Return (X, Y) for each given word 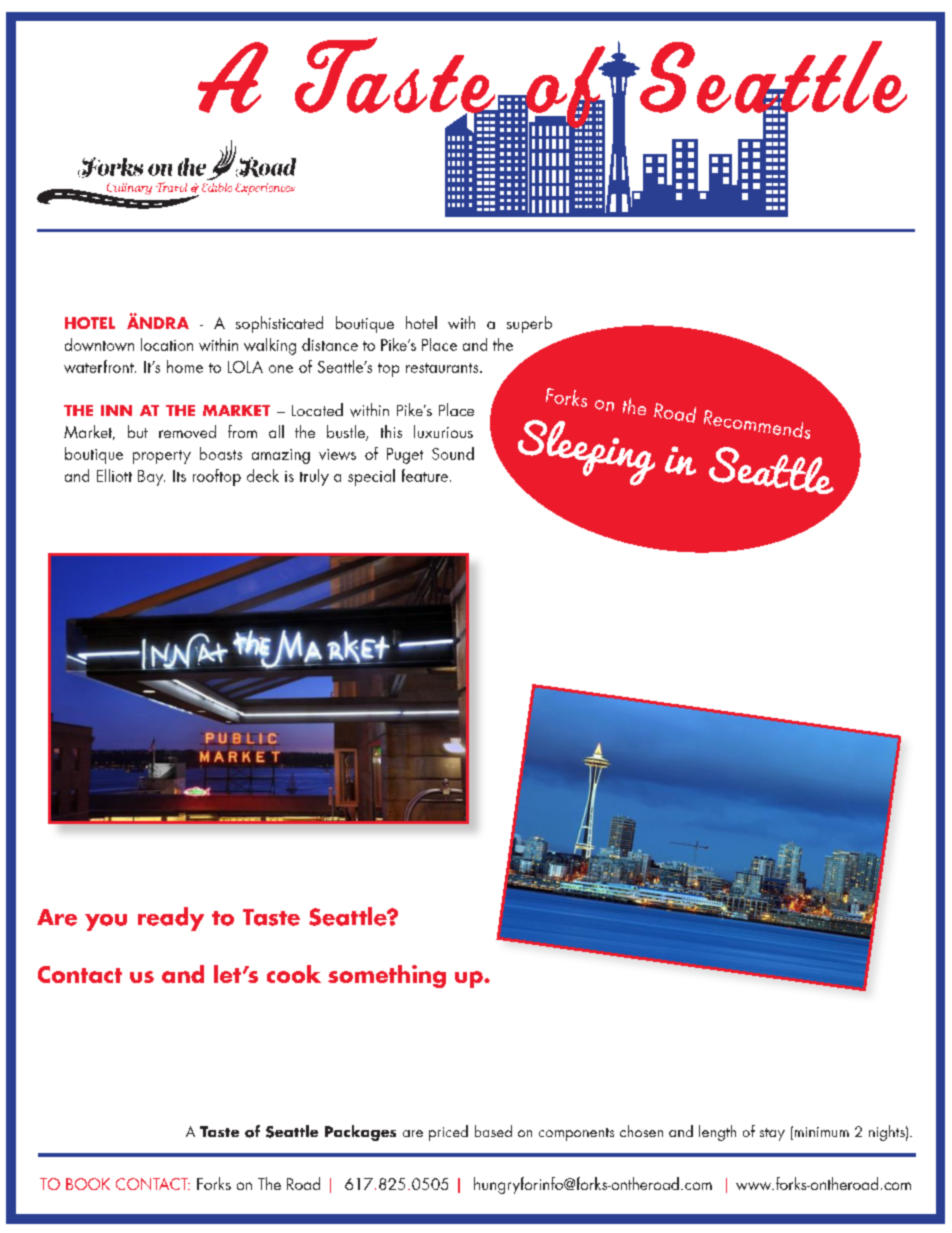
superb (529, 324)
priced (448, 1133)
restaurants (443, 368)
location (167, 344)
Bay (151, 478)
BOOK (88, 1184)
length (717, 1133)
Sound (453, 453)
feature (425, 475)
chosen (641, 1131)
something (387, 976)
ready (171, 919)
